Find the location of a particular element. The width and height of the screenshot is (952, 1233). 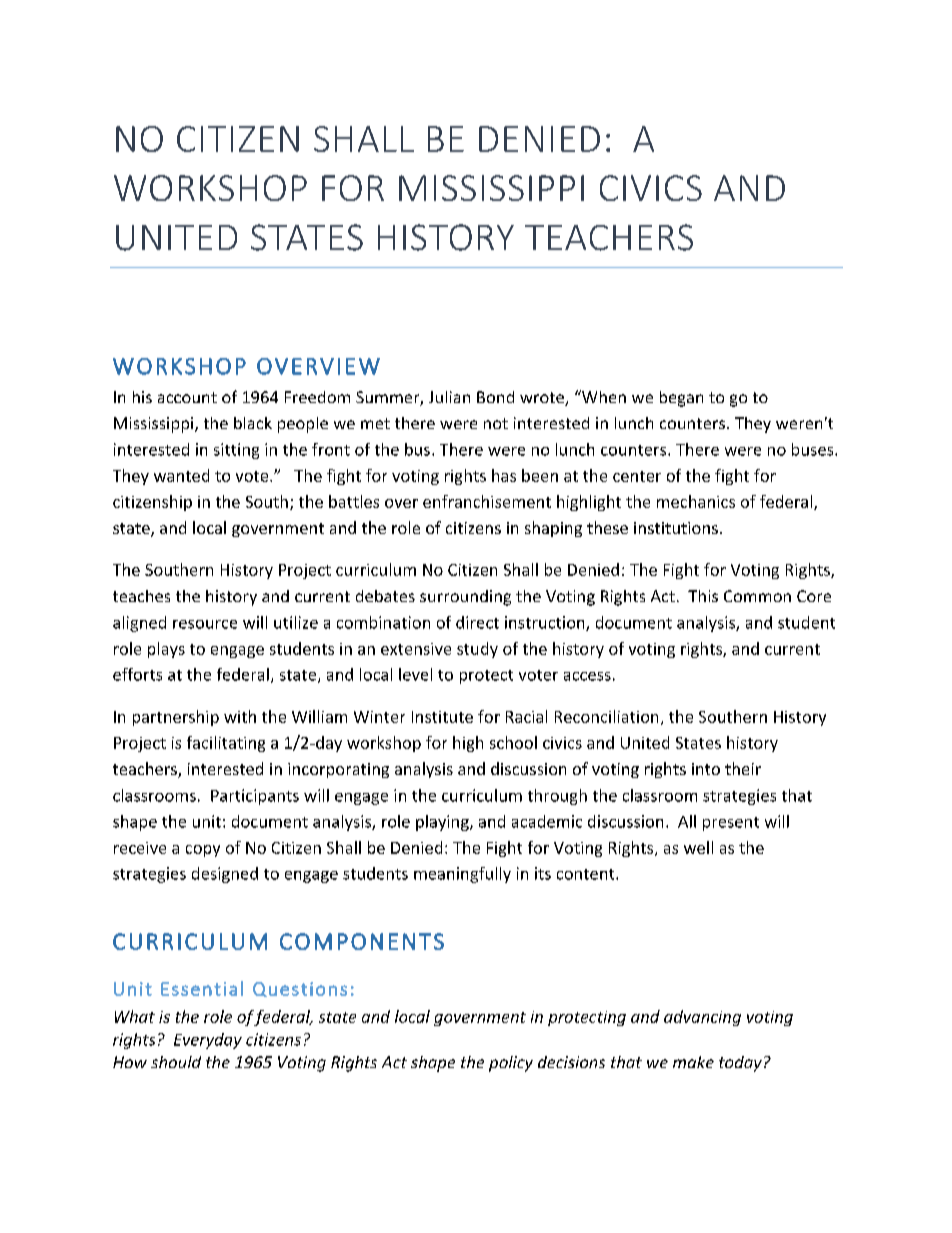

began is located at coordinates (681, 399).
